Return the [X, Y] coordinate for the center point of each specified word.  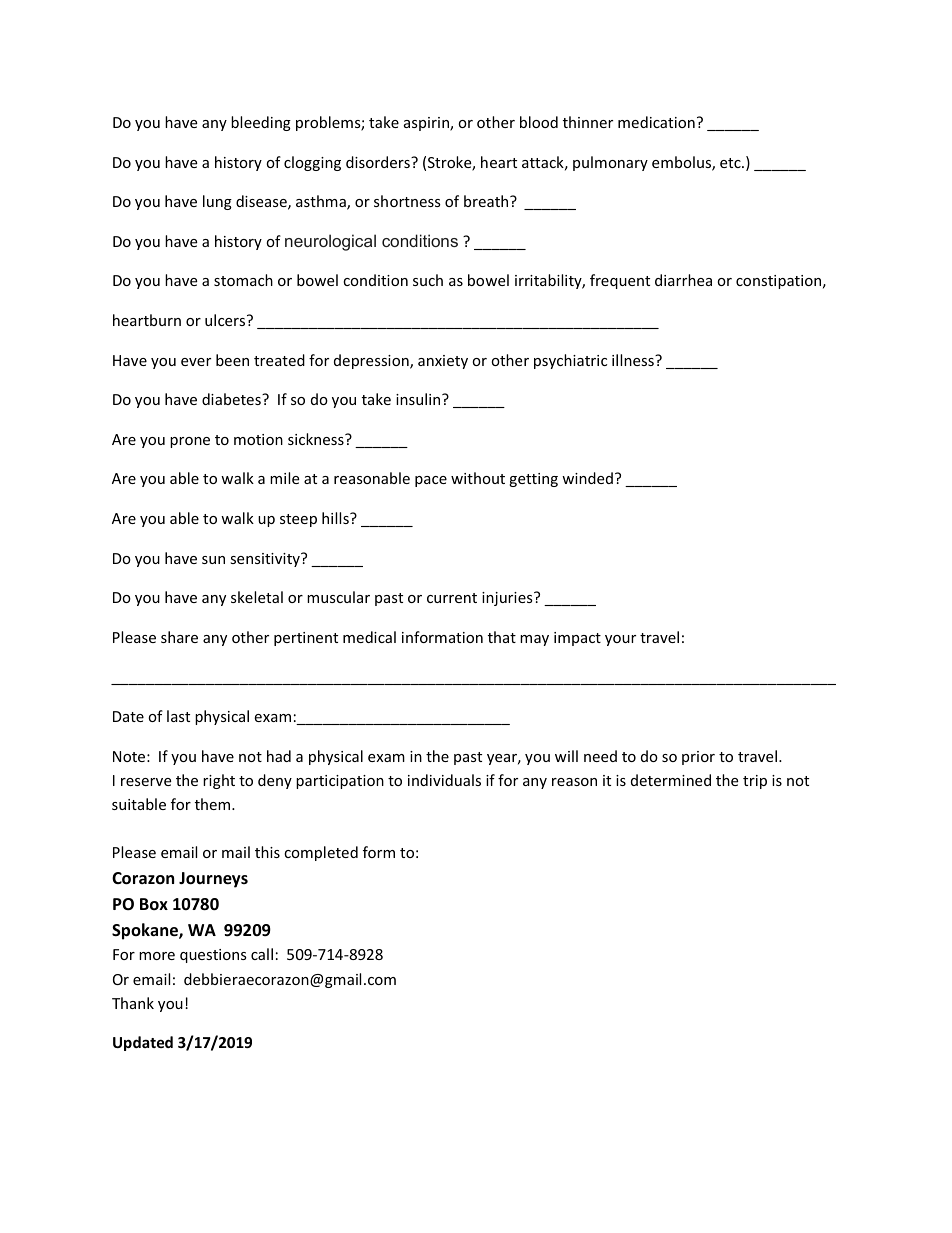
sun [213, 560]
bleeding [261, 123]
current [452, 598]
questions [213, 956]
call [262, 954]
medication [656, 122]
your [620, 640]
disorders [379, 162]
